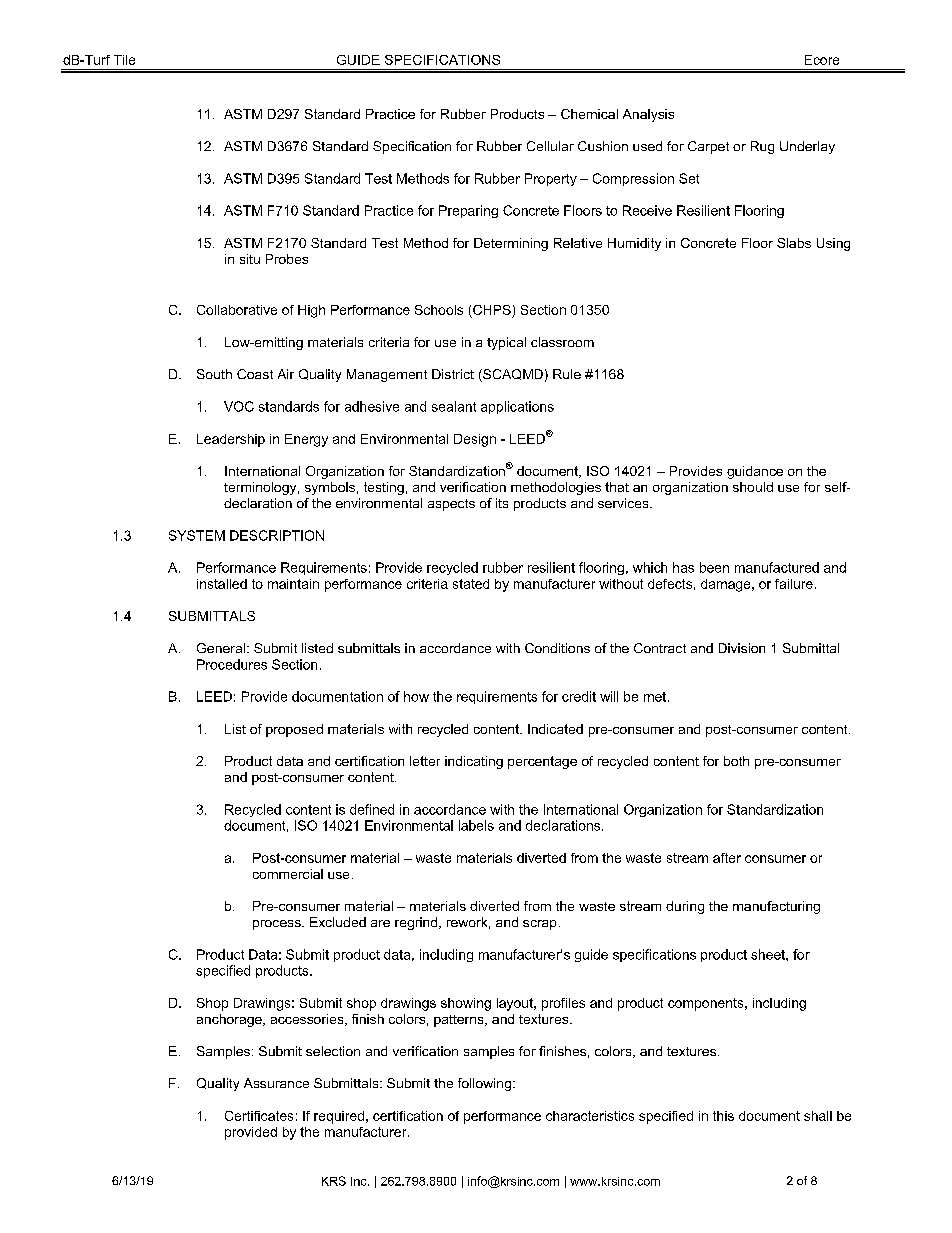 Image resolution: width=952 pixels, height=1233 pixels. What do you see at coordinates (550, 146) in the screenshot?
I see `Cellular` at bounding box center [550, 146].
